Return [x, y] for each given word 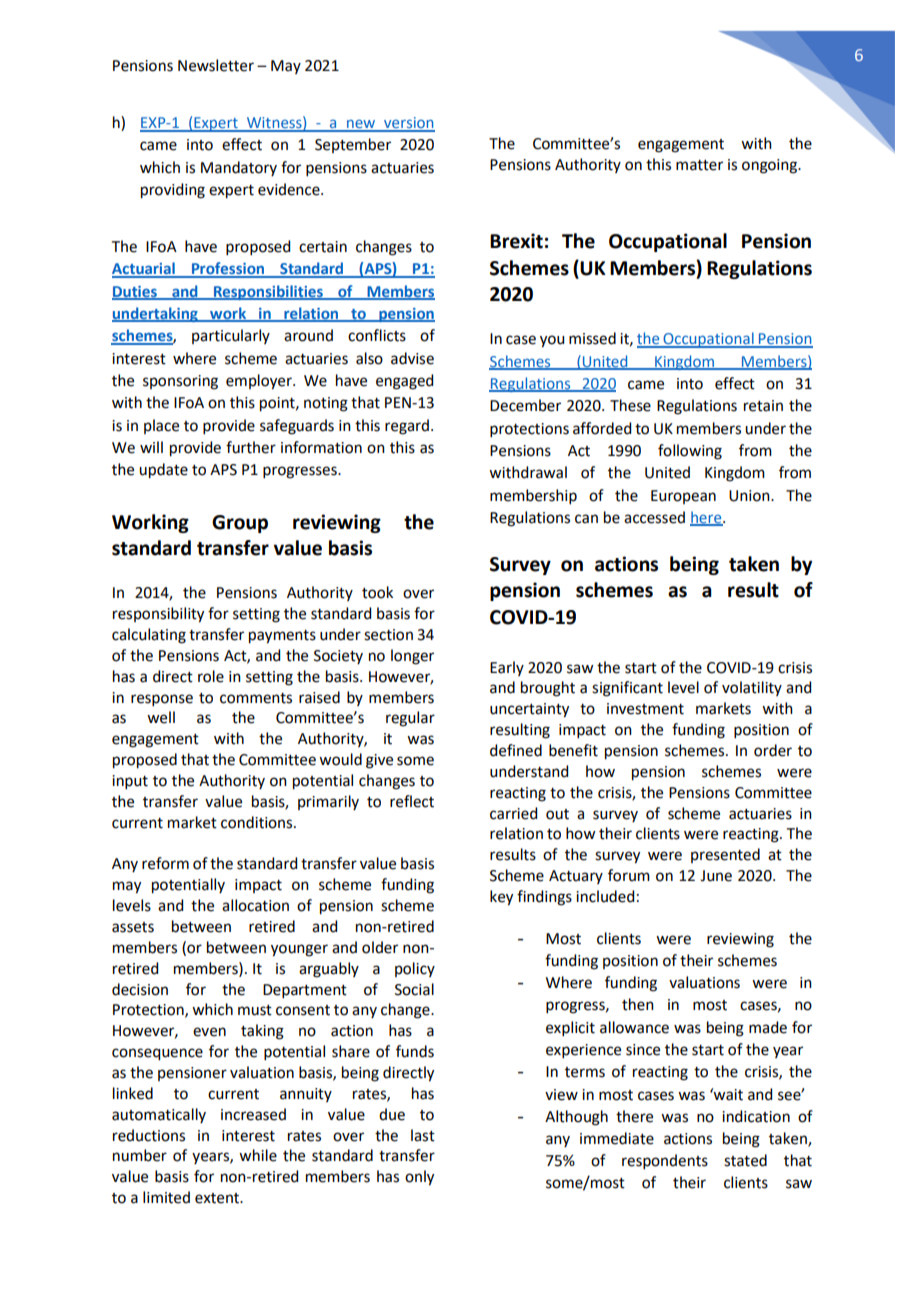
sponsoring [180, 382]
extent [218, 1198]
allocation [255, 905]
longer [412, 657]
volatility [752, 688]
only [419, 1178]
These [630, 405]
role [211, 676]
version [408, 124]
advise [412, 358]
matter [699, 165]
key [501, 898]
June [716, 876]
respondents [665, 1161]
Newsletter [216, 65]
